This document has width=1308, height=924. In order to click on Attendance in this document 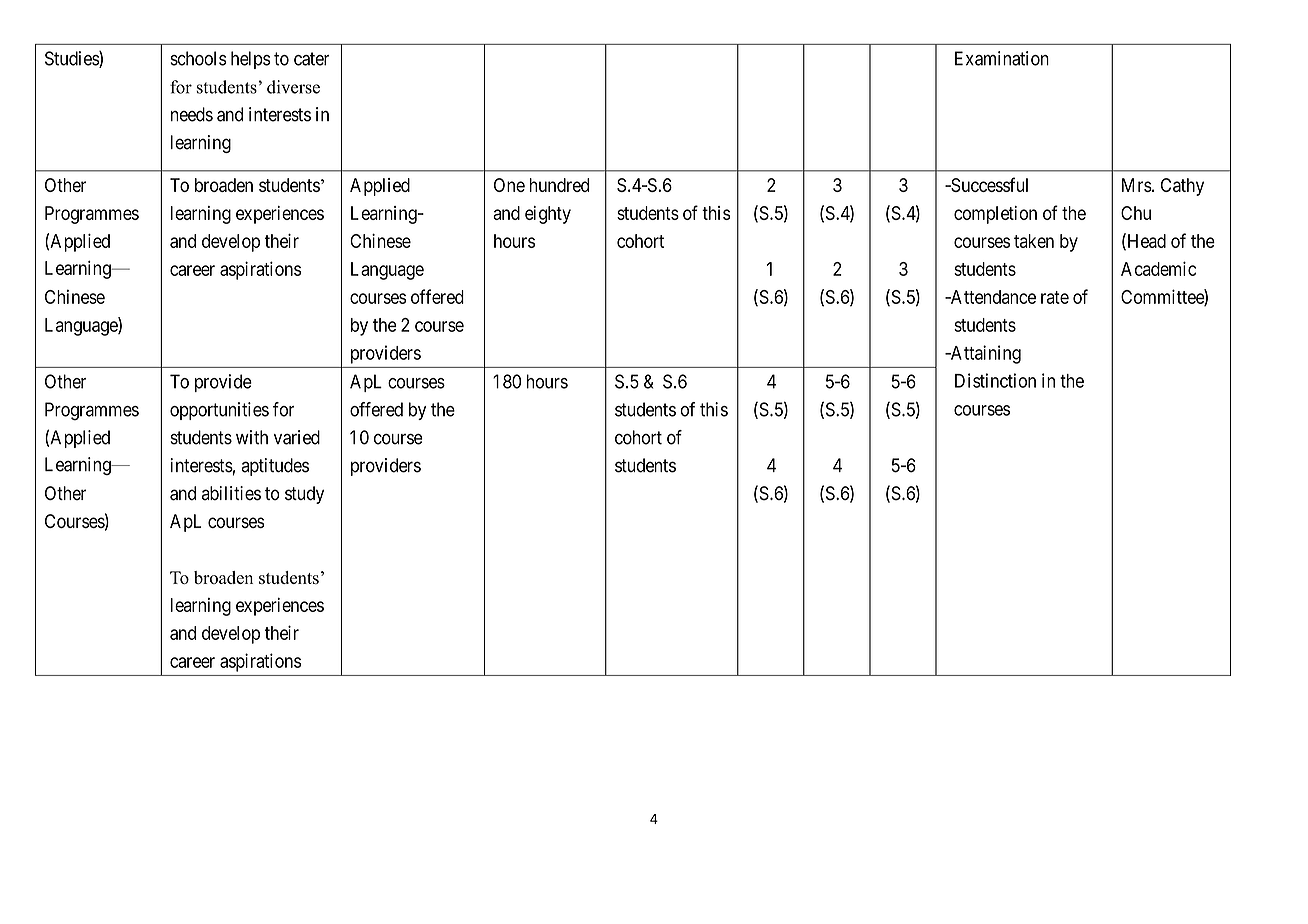, I will do `click(992, 297)`.
